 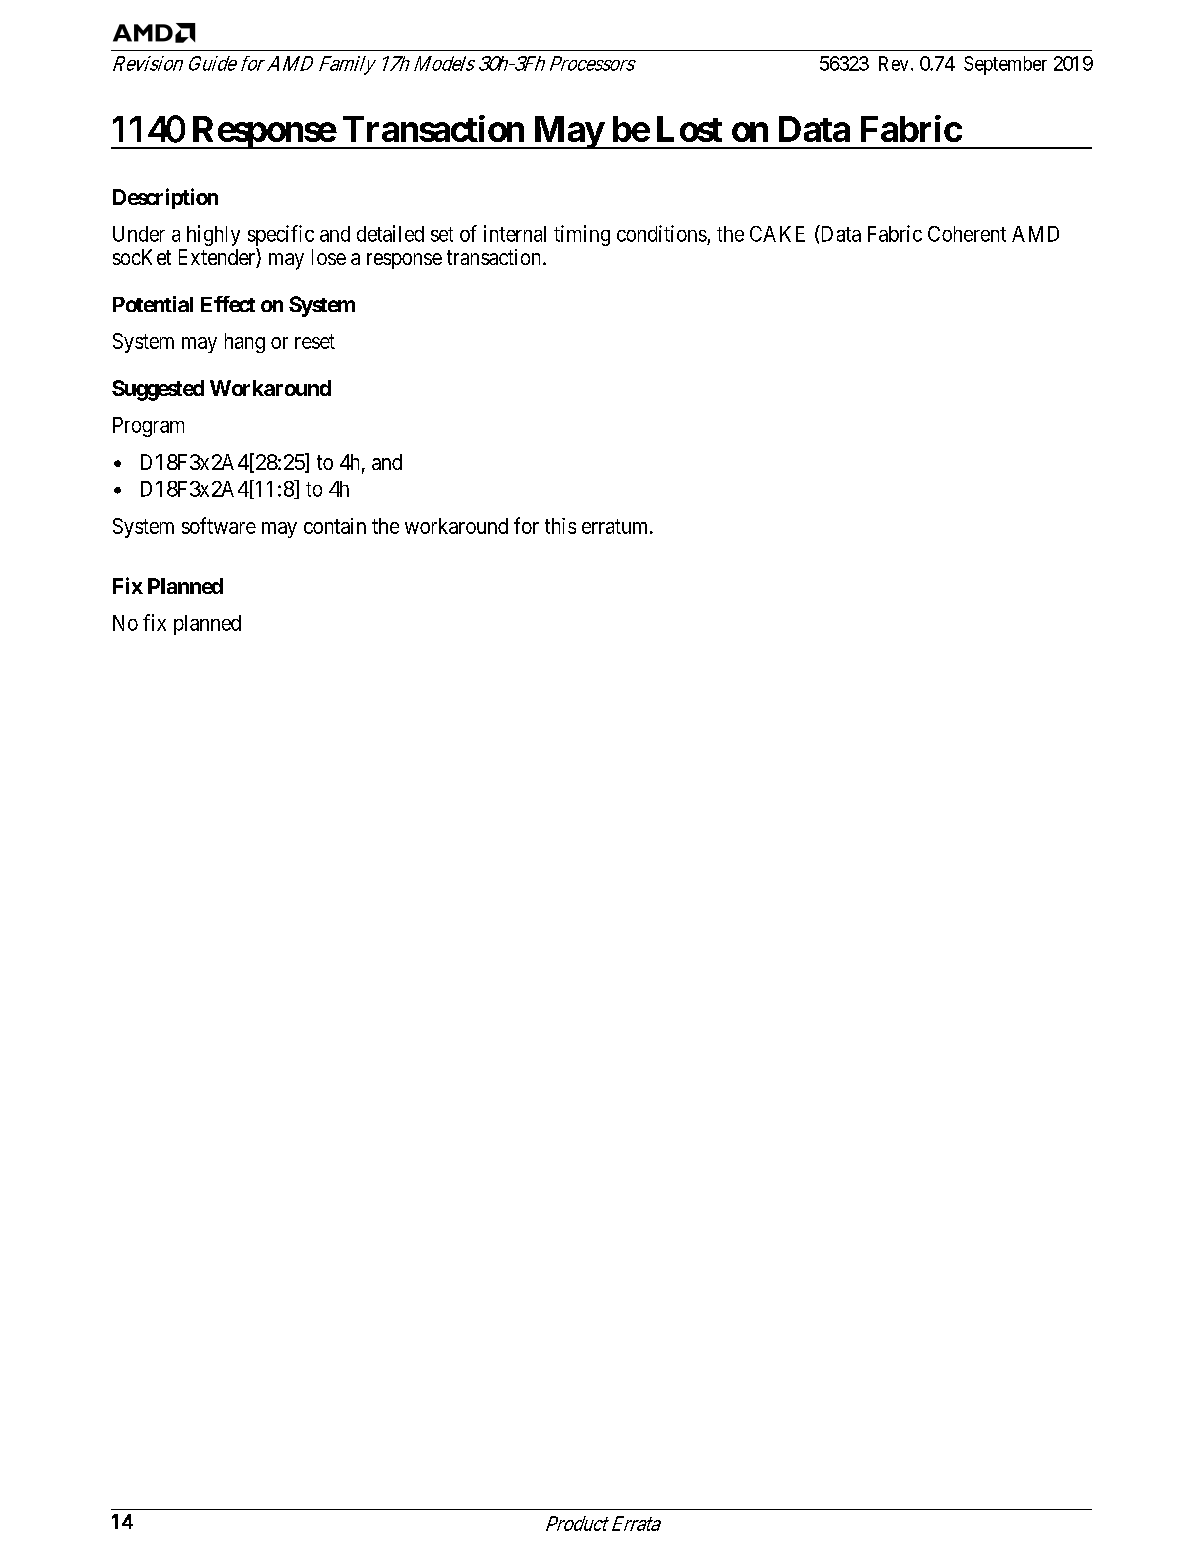 I want to click on September, so click(x=1005, y=65).
